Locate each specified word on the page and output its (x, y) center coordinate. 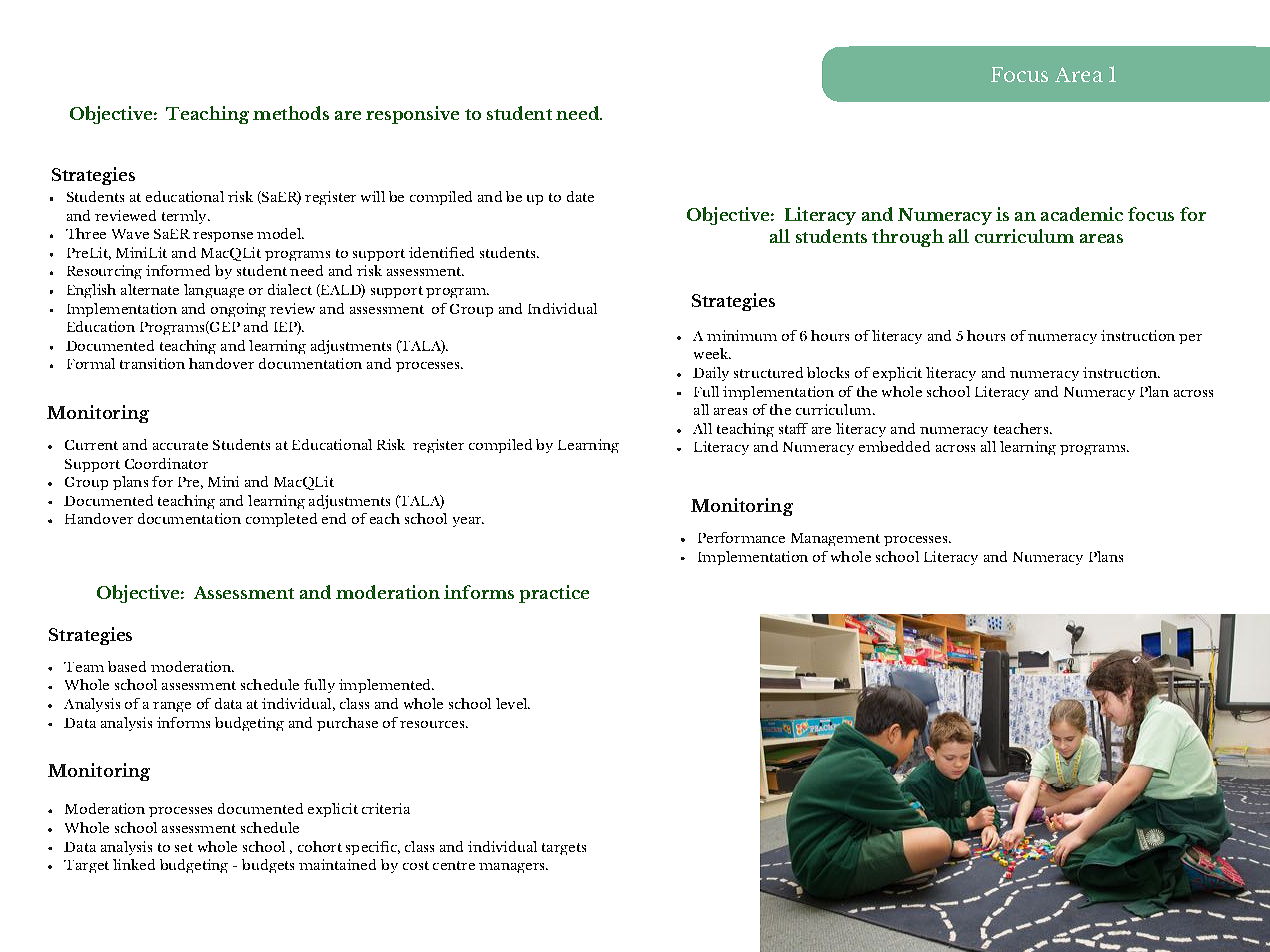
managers (513, 868)
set (184, 847)
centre (454, 865)
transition (152, 363)
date (580, 196)
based (127, 666)
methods (291, 113)
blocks (828, 372)
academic (1082, 214)
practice (554, 594)
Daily (711, 374)
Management (835, 539)
